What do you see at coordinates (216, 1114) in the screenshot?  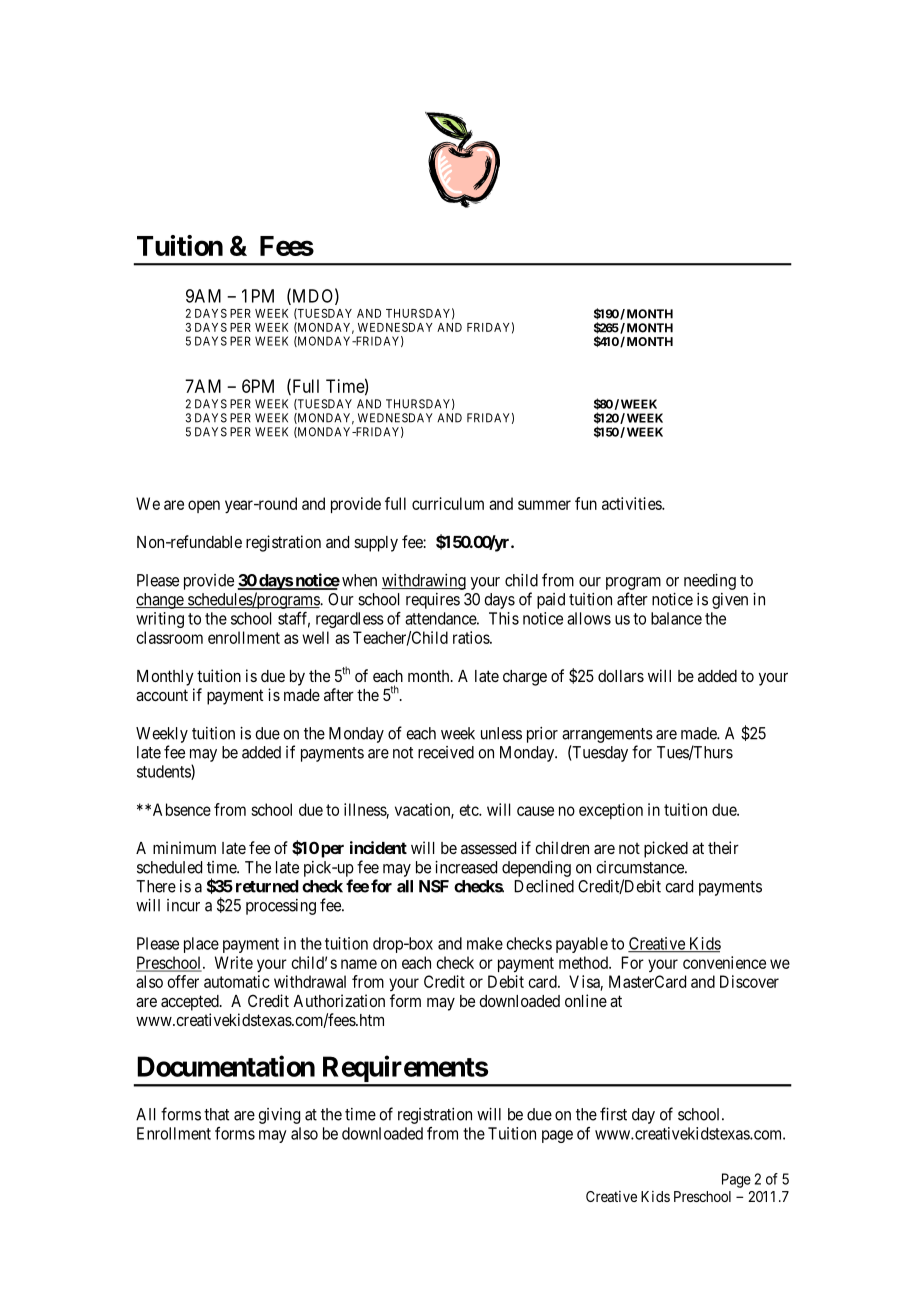 I see `that` at bounding box center [216, 1114].
